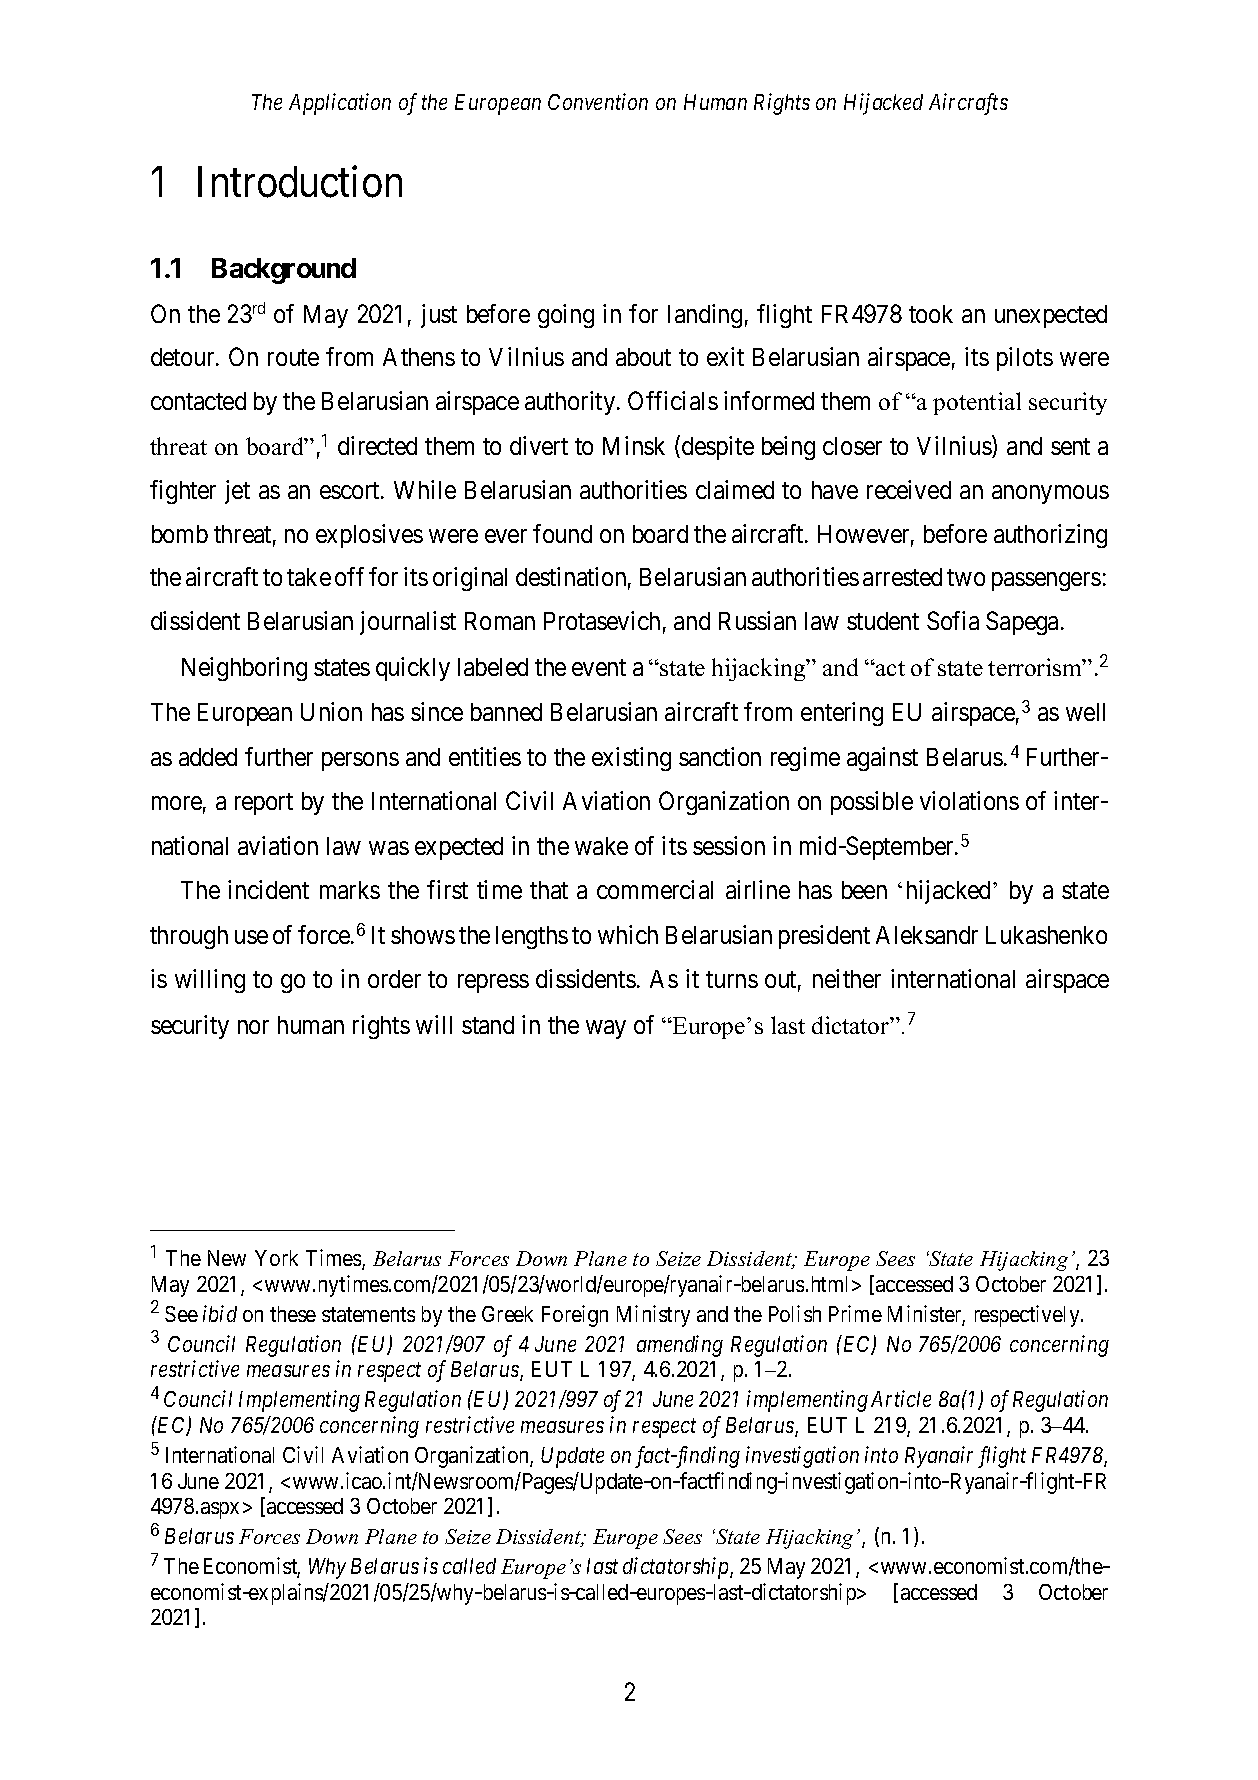 The image size is (1258, 1780). Describe the element at coordinates (628, 934) in the document. I see `which` at that location.
